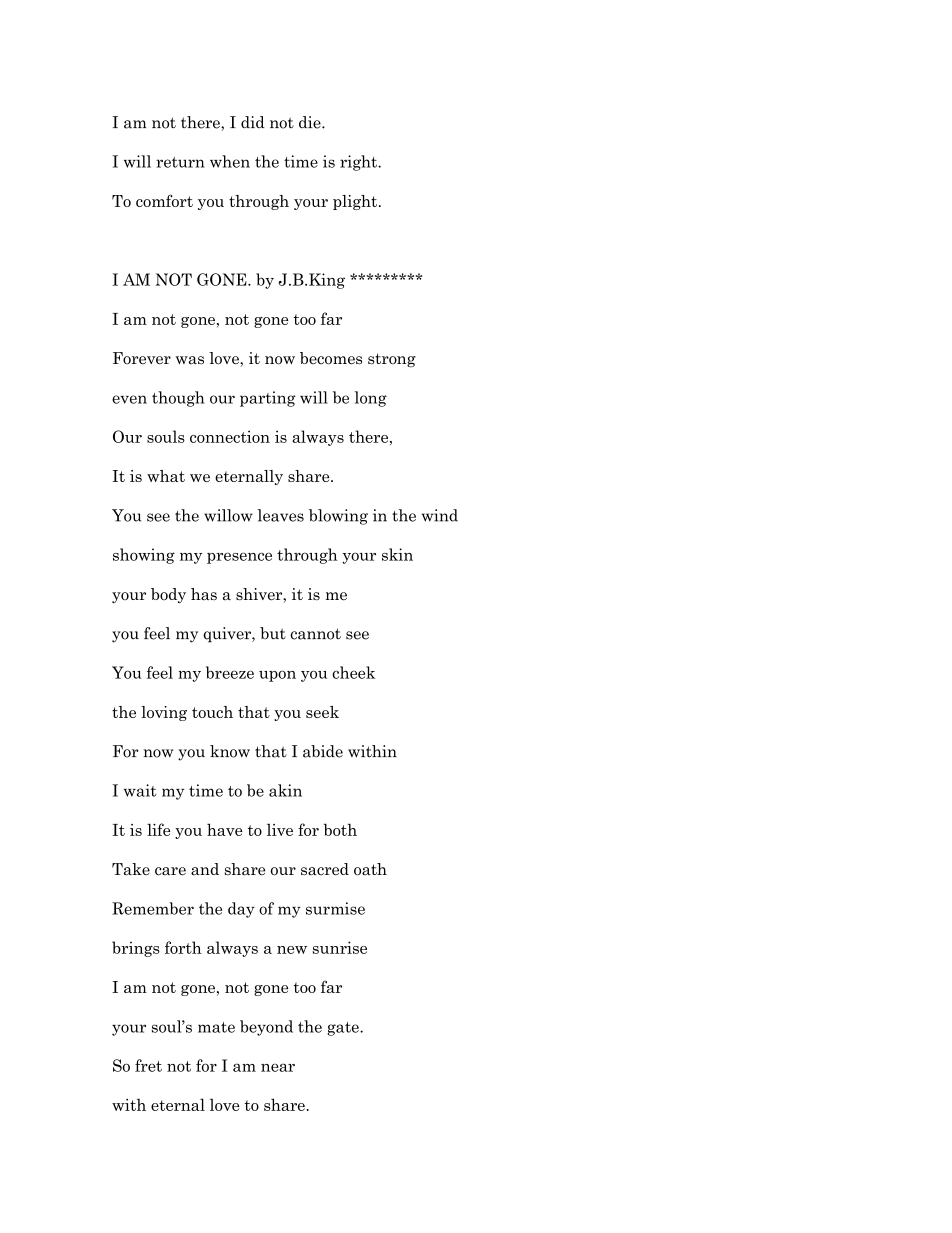 The width and height of the screenshot is (952, 1233). I want to click on return, so click(180, 162).
